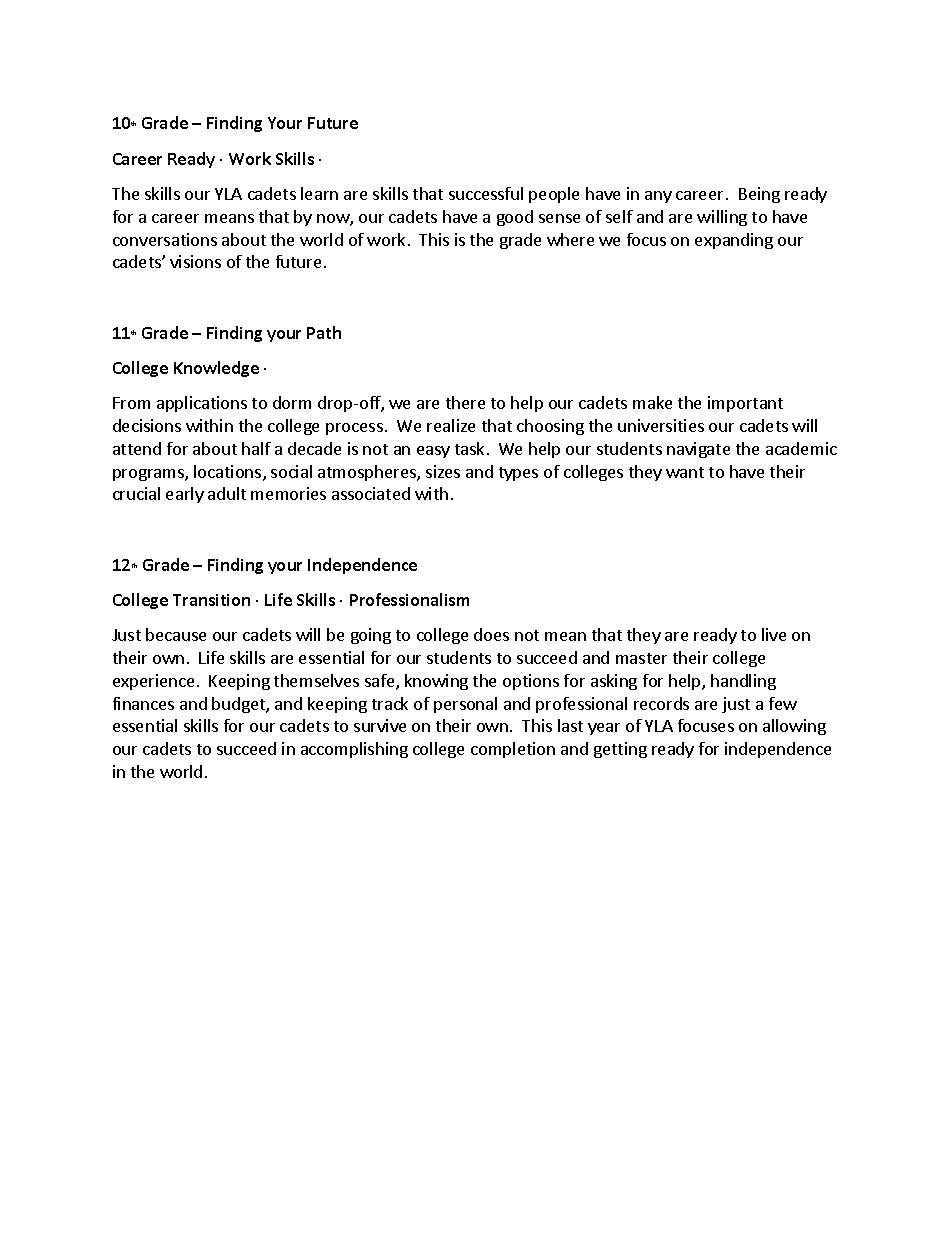 The width and height of the screenshot is (952, 1233). What do you see at coordinates (759, 195) in the screenshot?
I see `Being` at bounding box center [759, 195].
